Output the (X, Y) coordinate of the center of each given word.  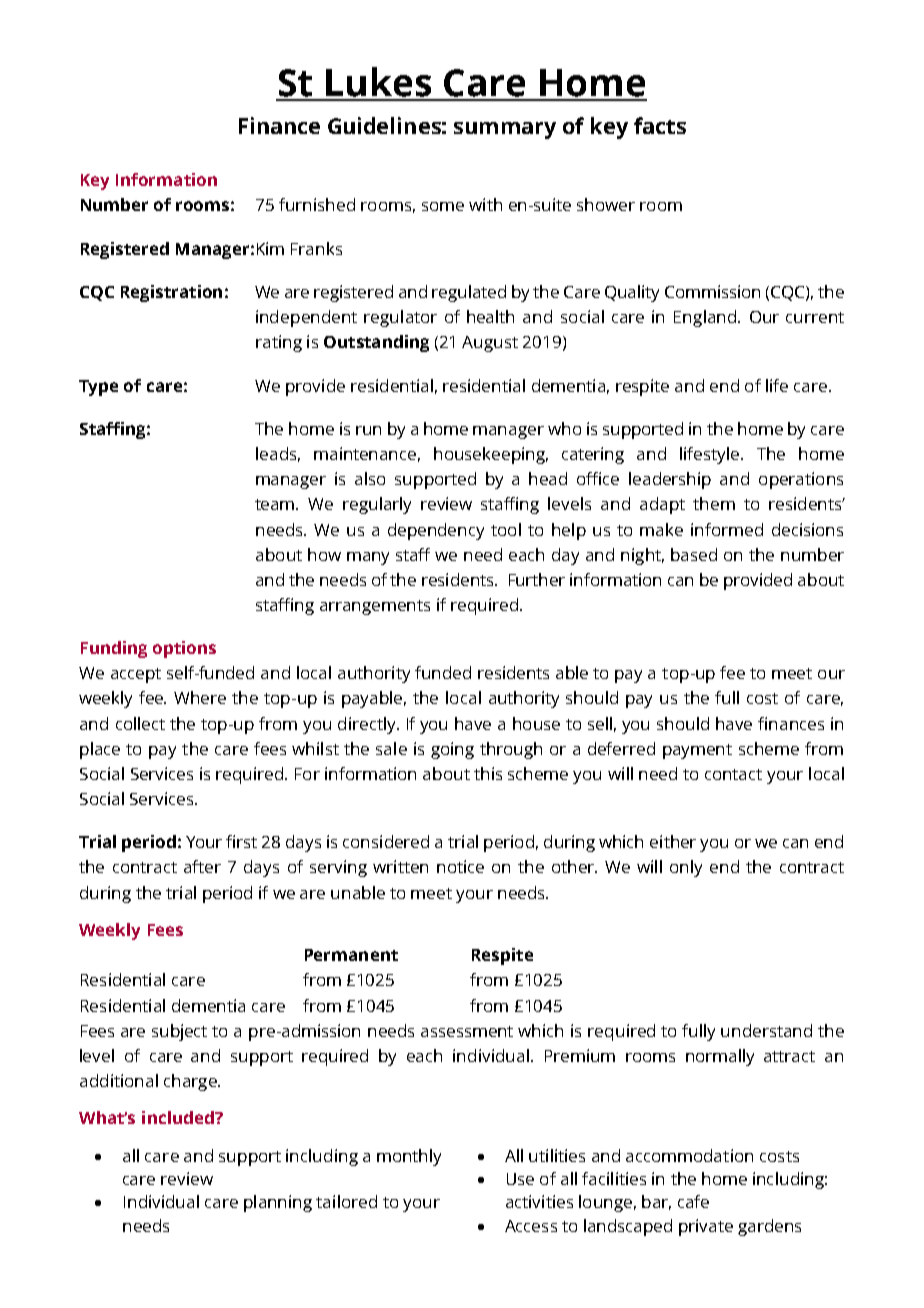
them (714, 503)
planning (278, 1203)
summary (505, 130)
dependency (436, 531)
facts (660, 125)
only (686, 868)
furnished (317, 204)
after (202, 866)
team (276, 504)
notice (460, 866)
